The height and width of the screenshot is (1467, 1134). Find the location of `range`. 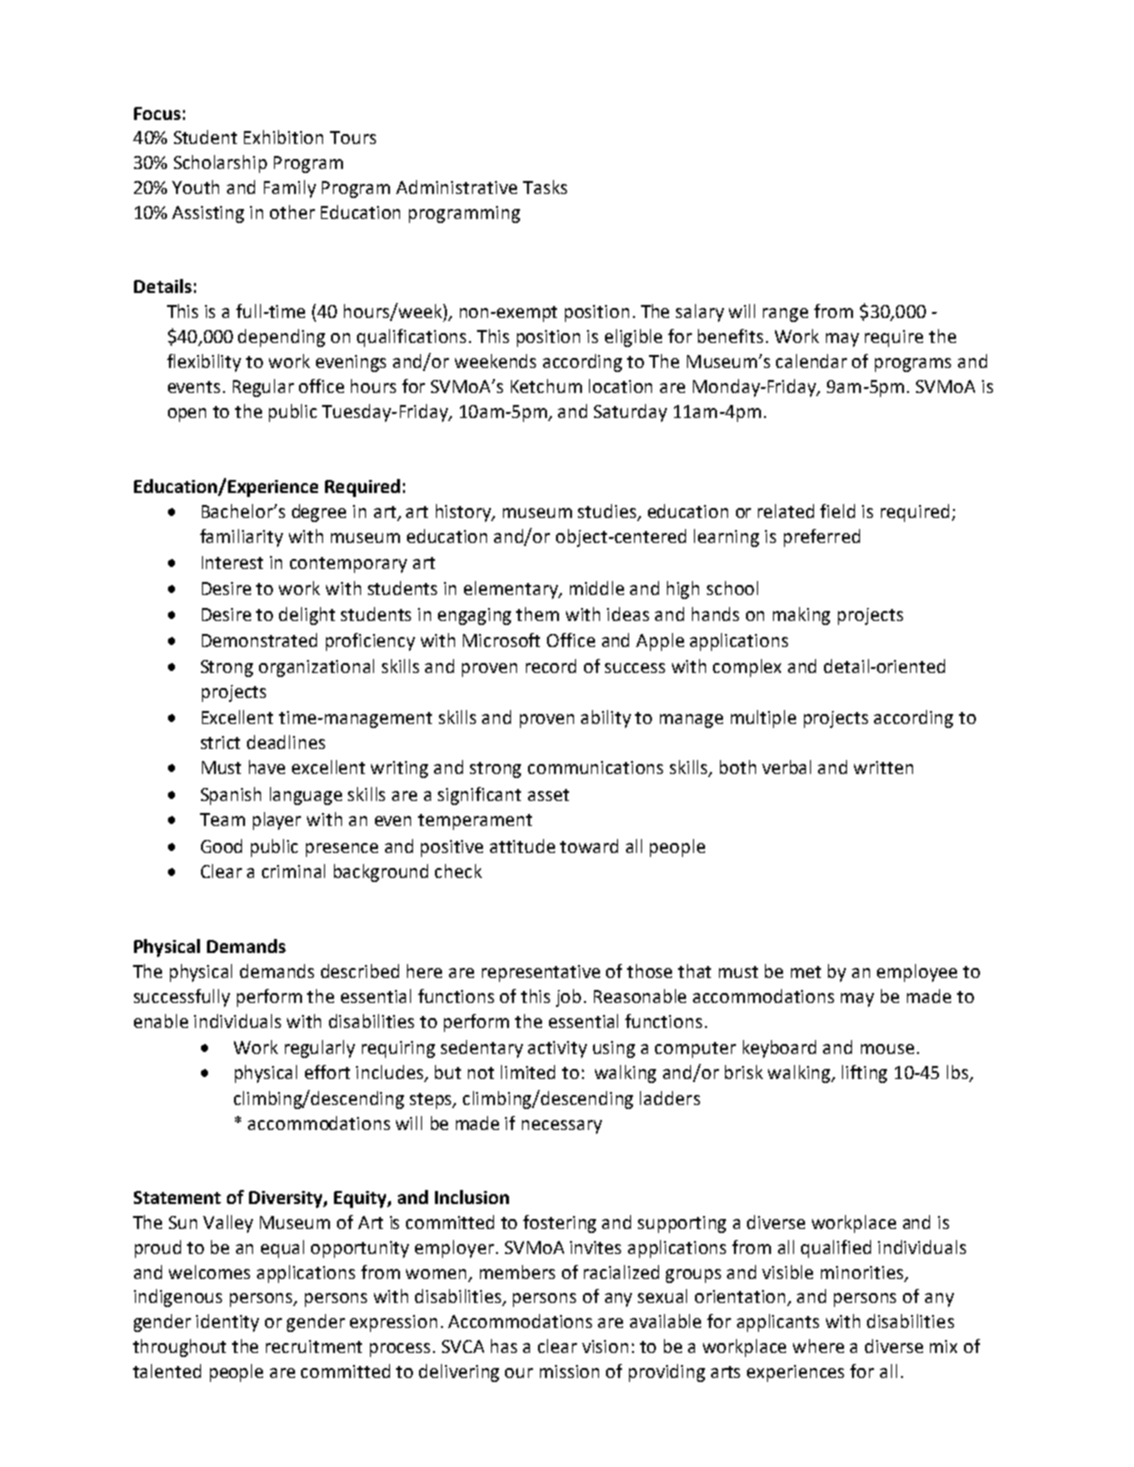

range is located at coordinates (785, 315).
